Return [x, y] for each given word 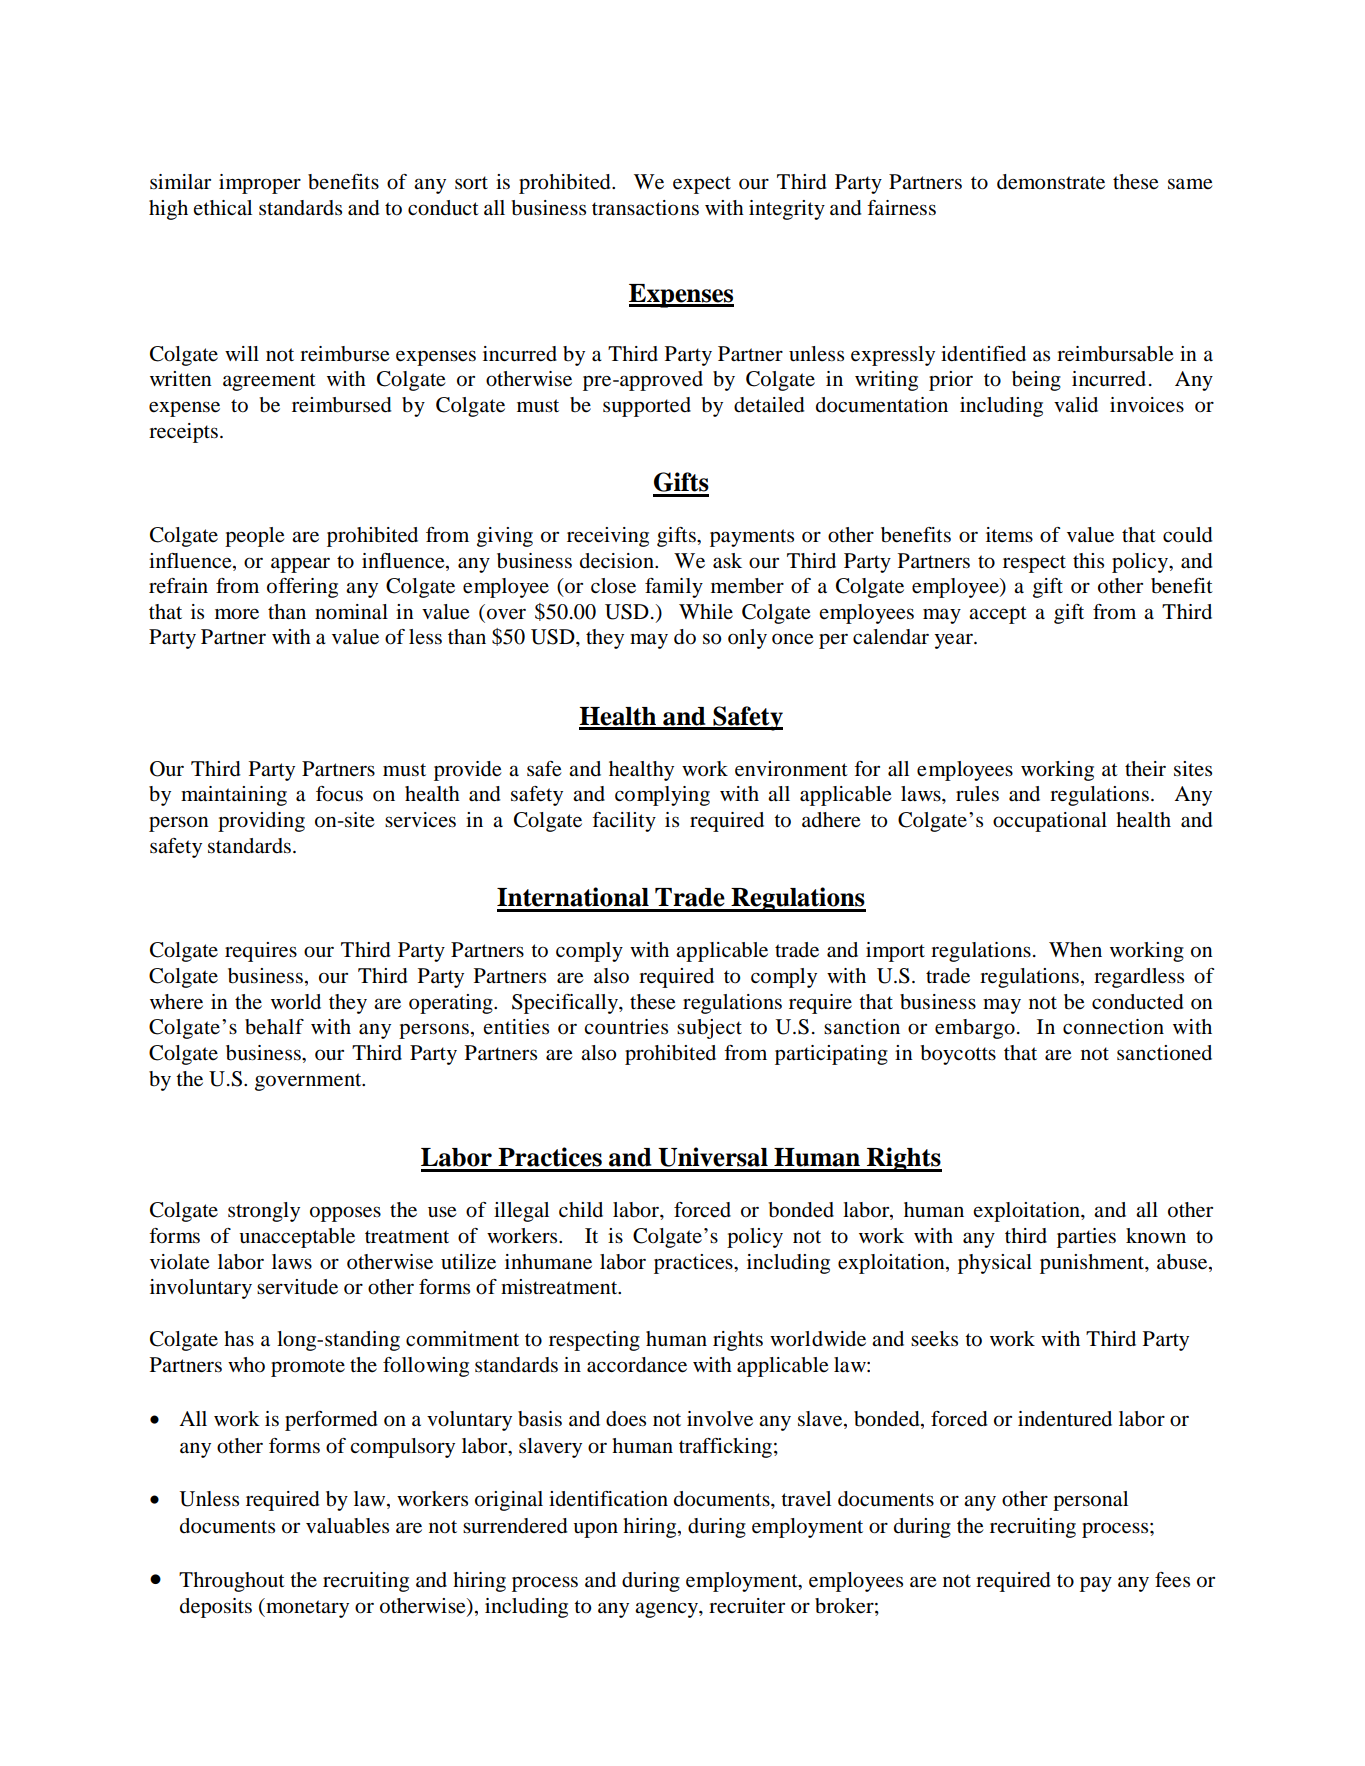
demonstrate [1051, 182]
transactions [645, 208]
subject [709, 1029]
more [237, 614]
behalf [274, 1027]
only [747, 639]
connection [1113, 1027]
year [954, 641]
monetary [306, 1608]
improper [260, 184]
